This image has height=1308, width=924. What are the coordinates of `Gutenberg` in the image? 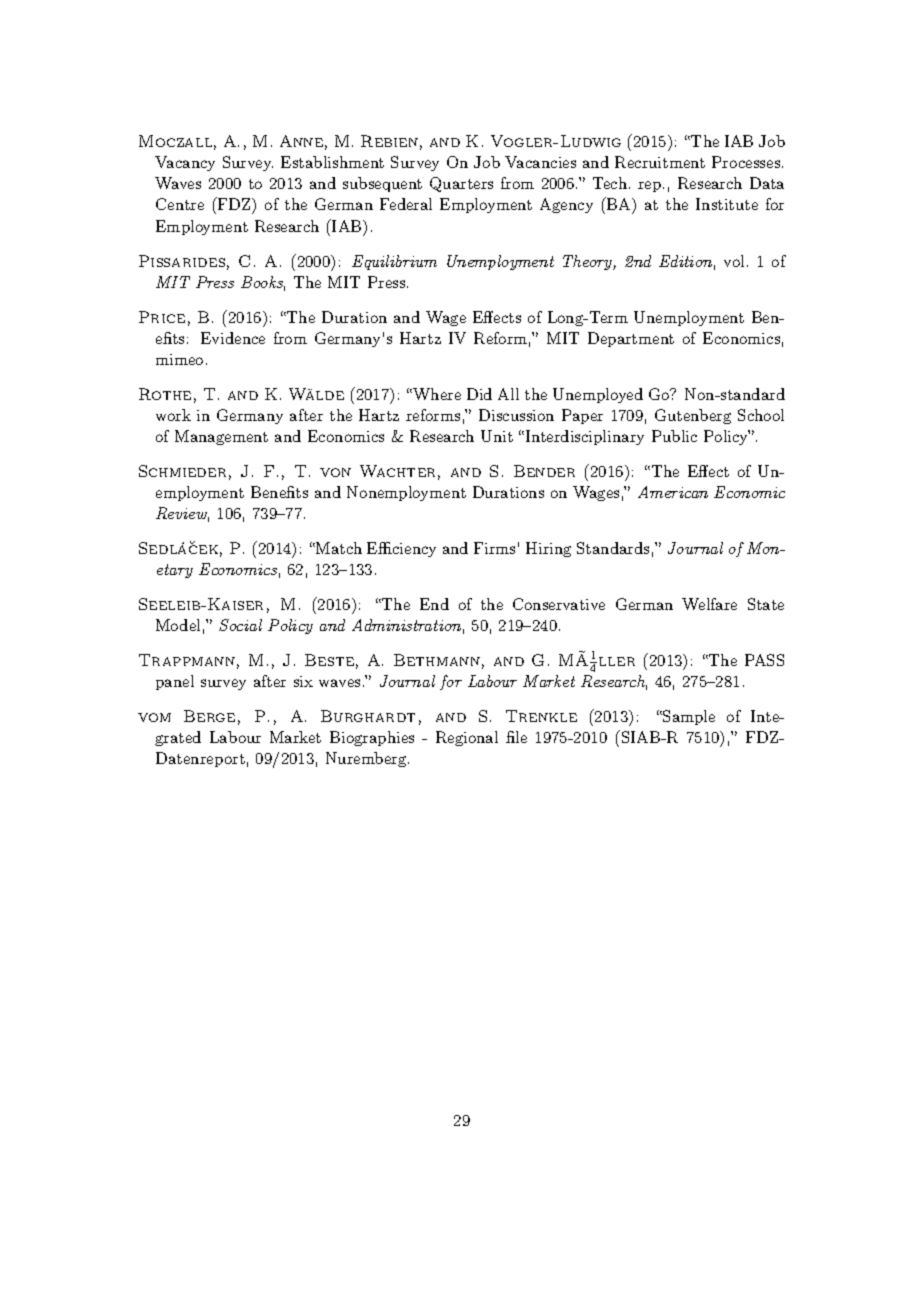 It's located at (693, 416).
